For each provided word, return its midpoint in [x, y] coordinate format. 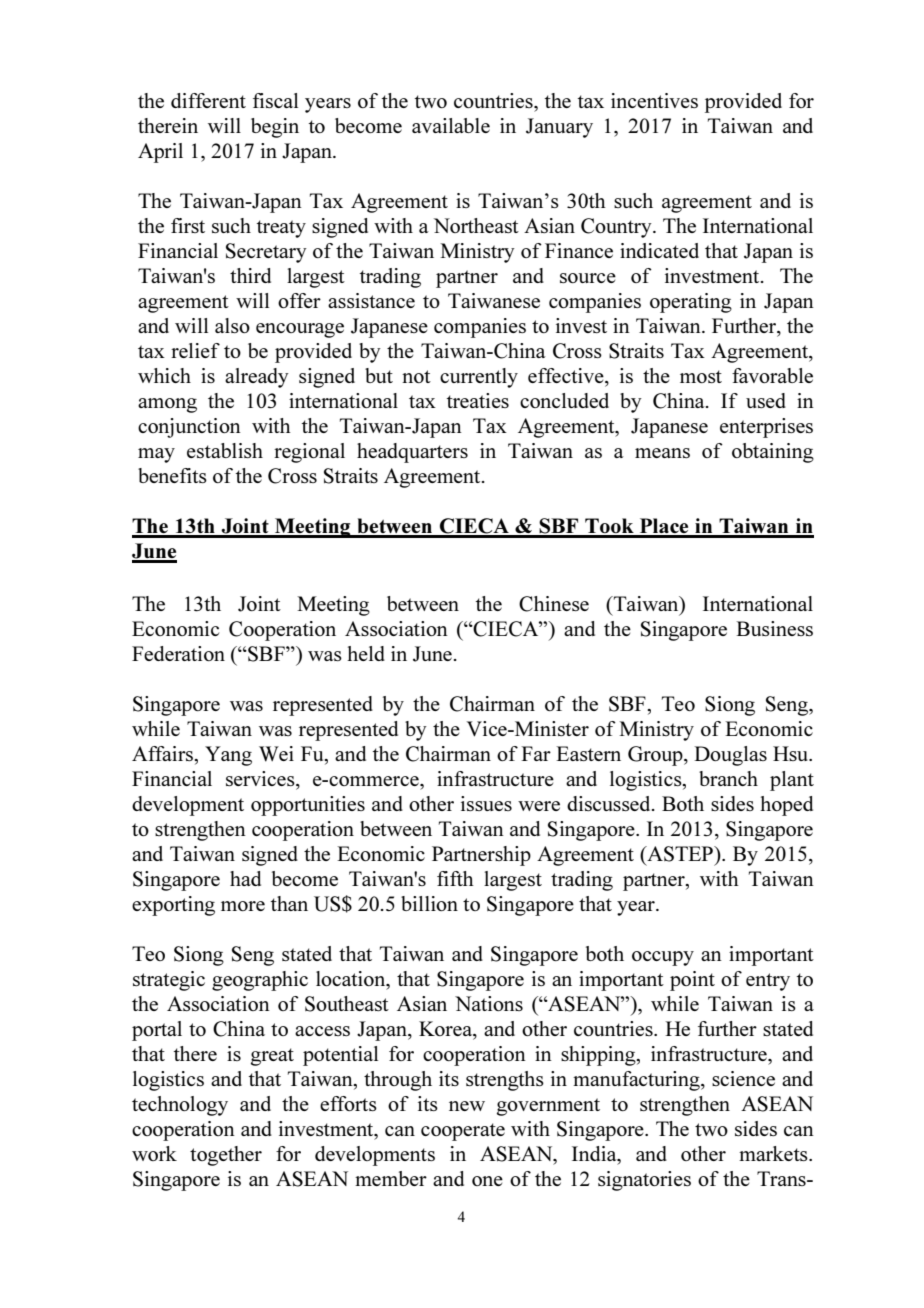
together [226, 1156]
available [451, 125]
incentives [654, 100]
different [208, 100]
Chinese [554, 604]
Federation [178, 653]
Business [774, 628]
